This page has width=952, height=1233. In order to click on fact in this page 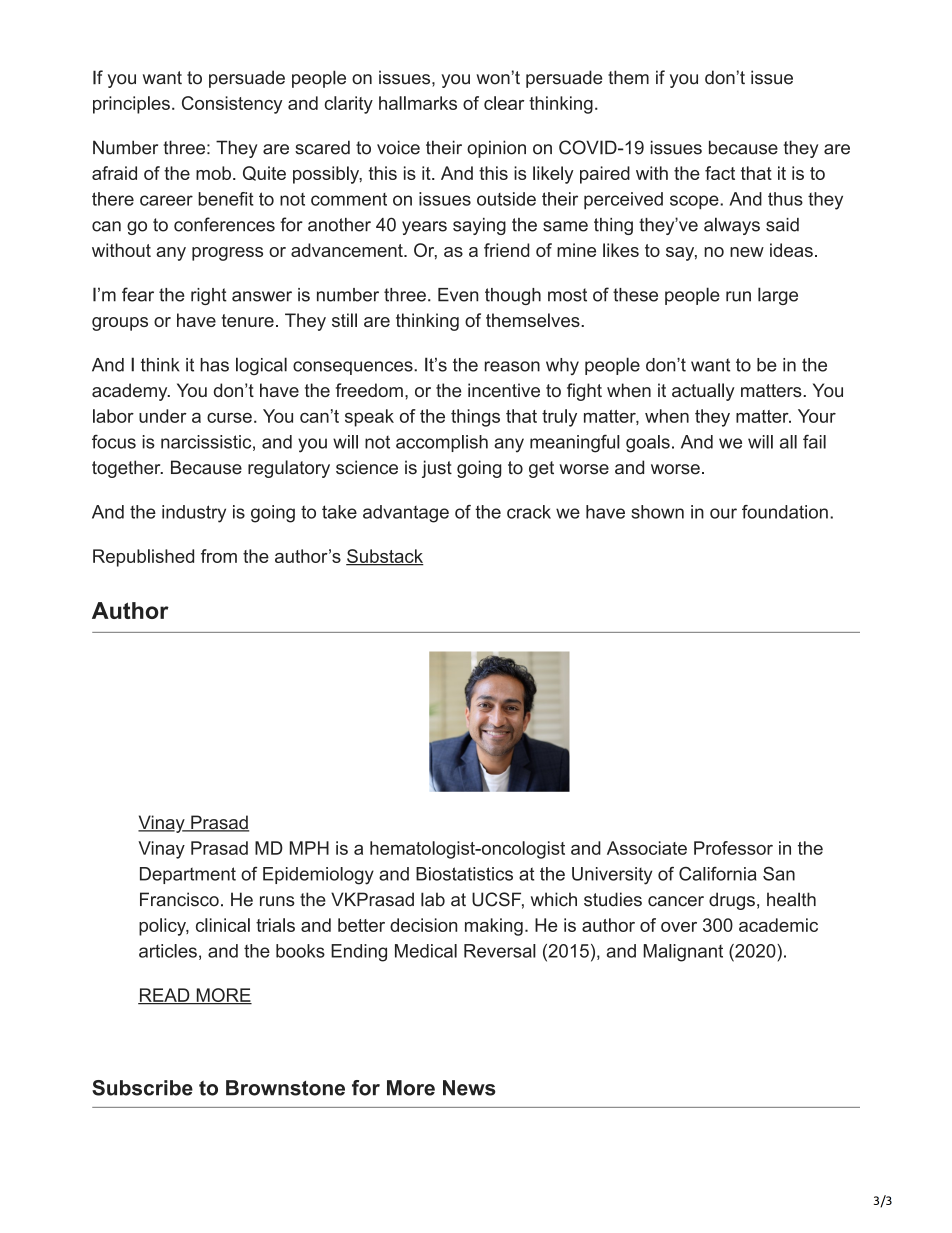, I will do `click(720, 173)`.
